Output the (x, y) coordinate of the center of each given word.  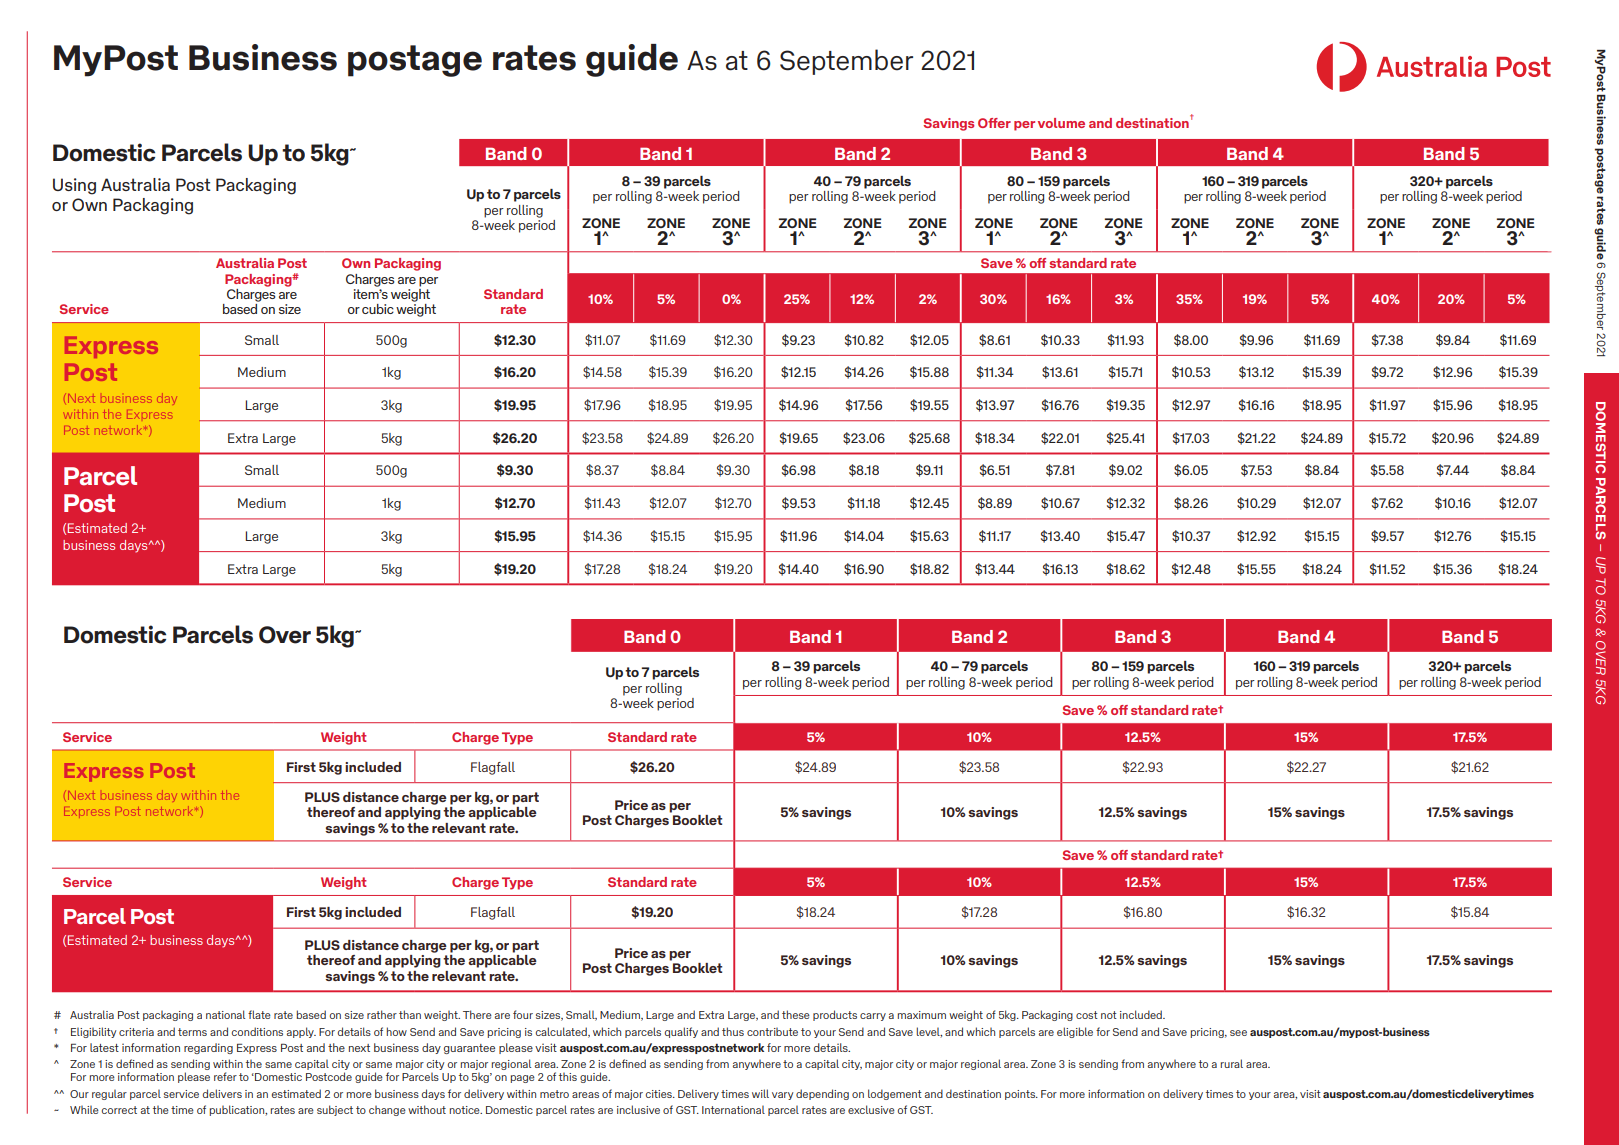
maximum (922, 1015)
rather (382, 1014)
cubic (378, 309)
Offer (994, 123)
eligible (1075, 1032)
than (410, 1014)
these (796, 1014)
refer (225, 1076)
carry (873, 1017)
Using (74, 186)
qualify (681, 1032)
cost (1087, 1015)
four (523, 1014)
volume (1061, 123)
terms (192, 1032)
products (835, 1015)
